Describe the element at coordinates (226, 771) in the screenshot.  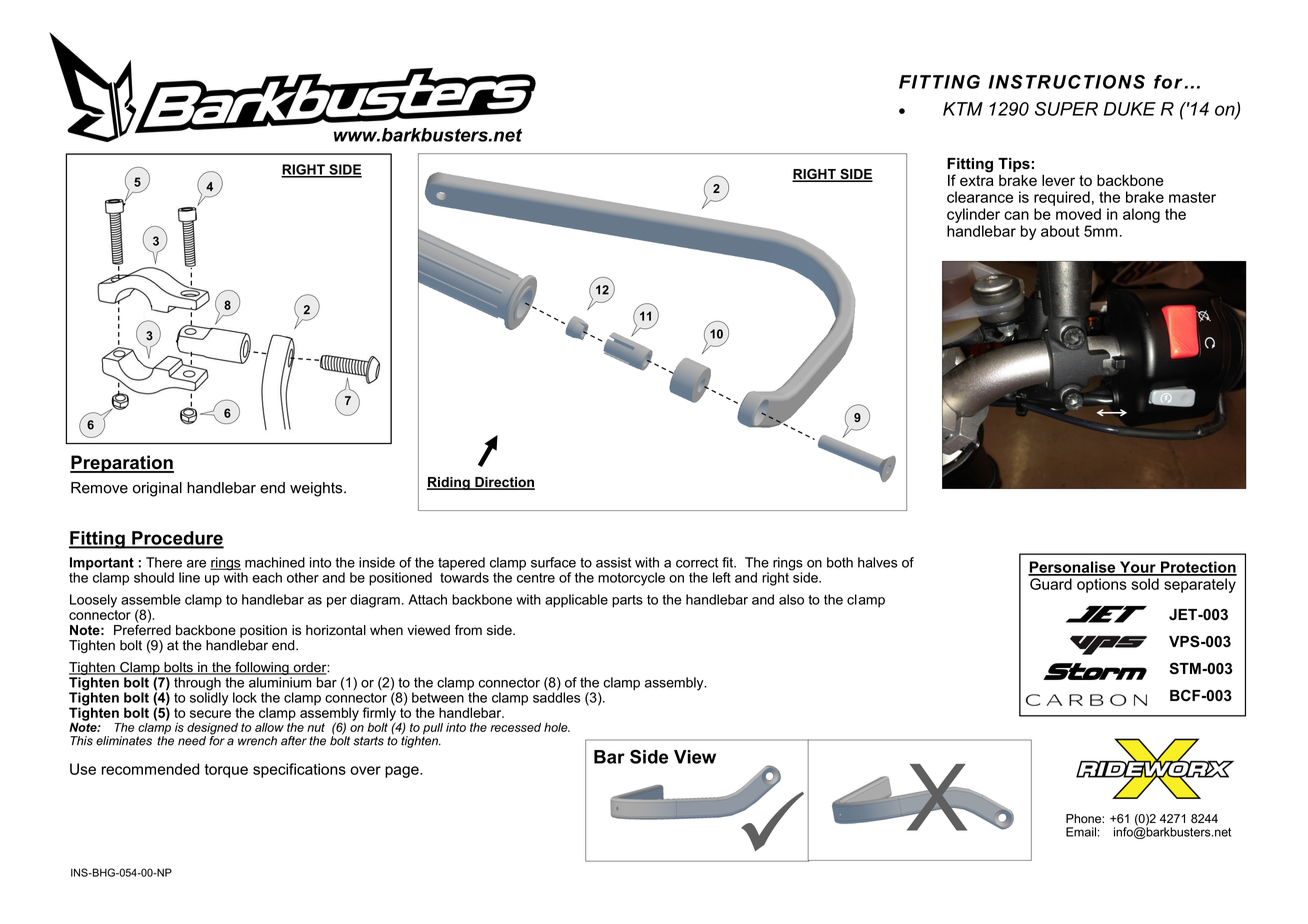
I see `torque` at that location.
